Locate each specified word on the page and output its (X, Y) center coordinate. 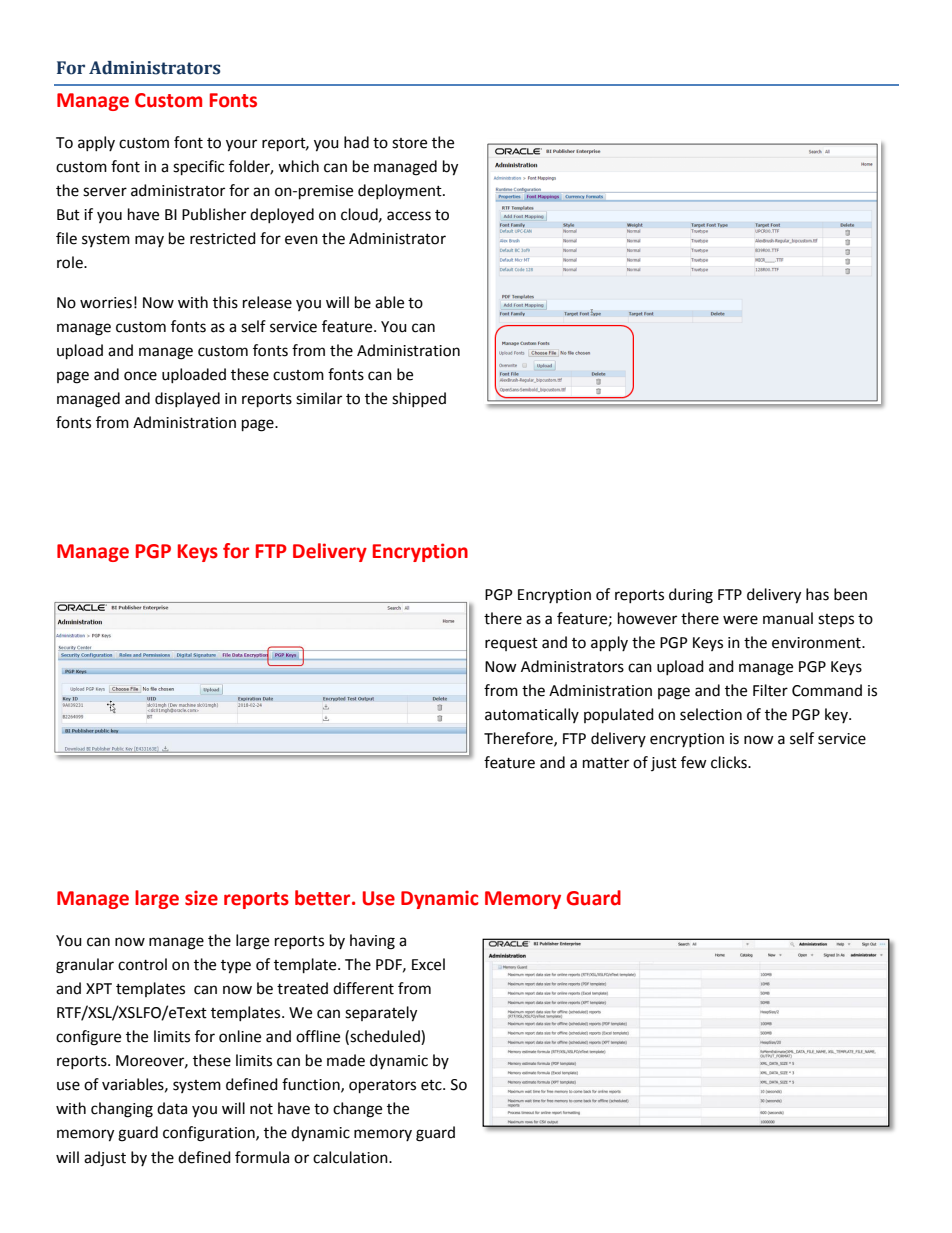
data (172, 1108)
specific (198, 168)
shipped (419, 399)
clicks (730, 762)
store (409, 143)
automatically (532, 715)
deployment (401, 191)
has (817, 594)
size (201, 898)
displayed (187, 399)
